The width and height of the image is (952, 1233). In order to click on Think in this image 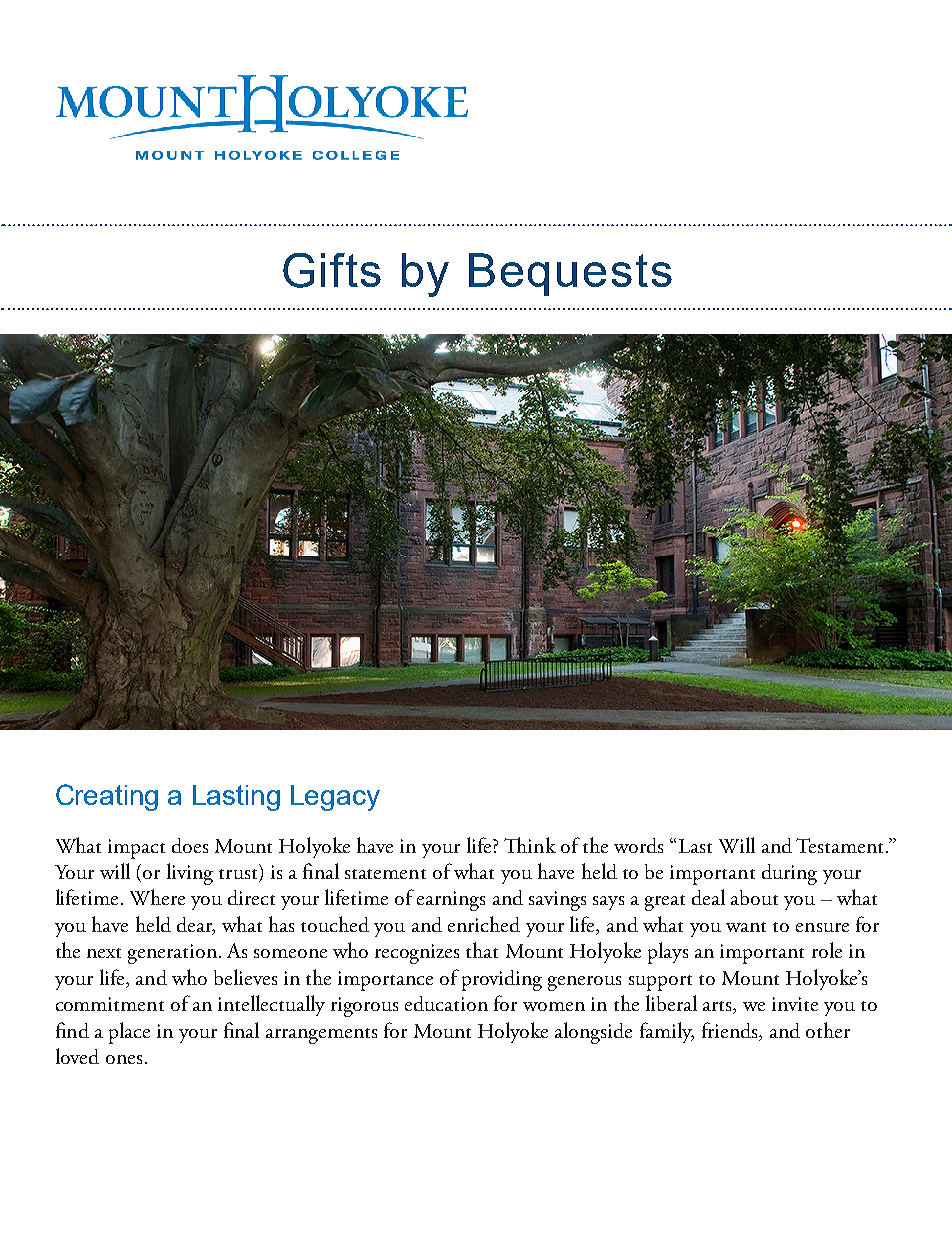, I will do `click(530, 845)`.
